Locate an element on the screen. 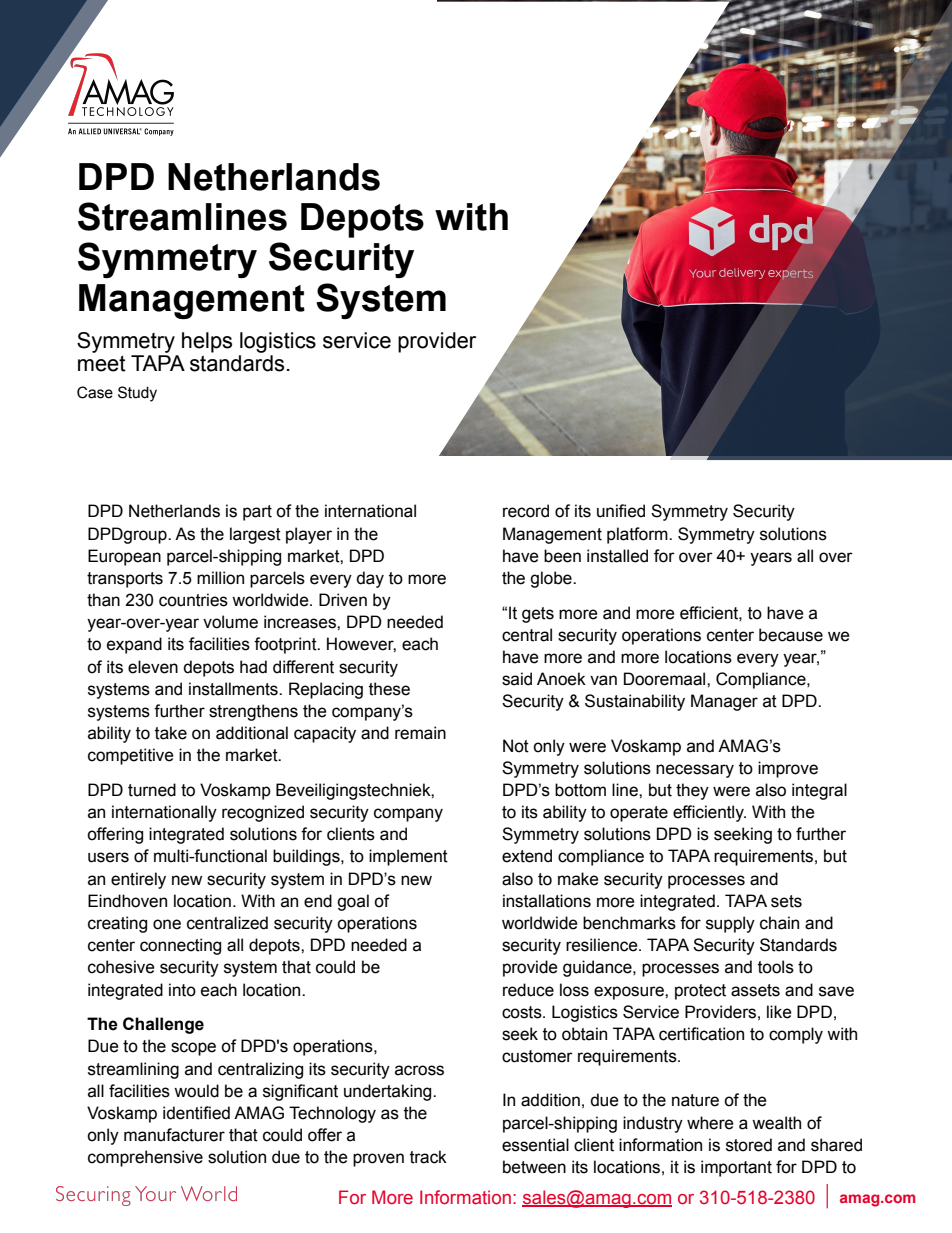 The image size is (952, 1233). tools is located at coordinates (776, 967).
